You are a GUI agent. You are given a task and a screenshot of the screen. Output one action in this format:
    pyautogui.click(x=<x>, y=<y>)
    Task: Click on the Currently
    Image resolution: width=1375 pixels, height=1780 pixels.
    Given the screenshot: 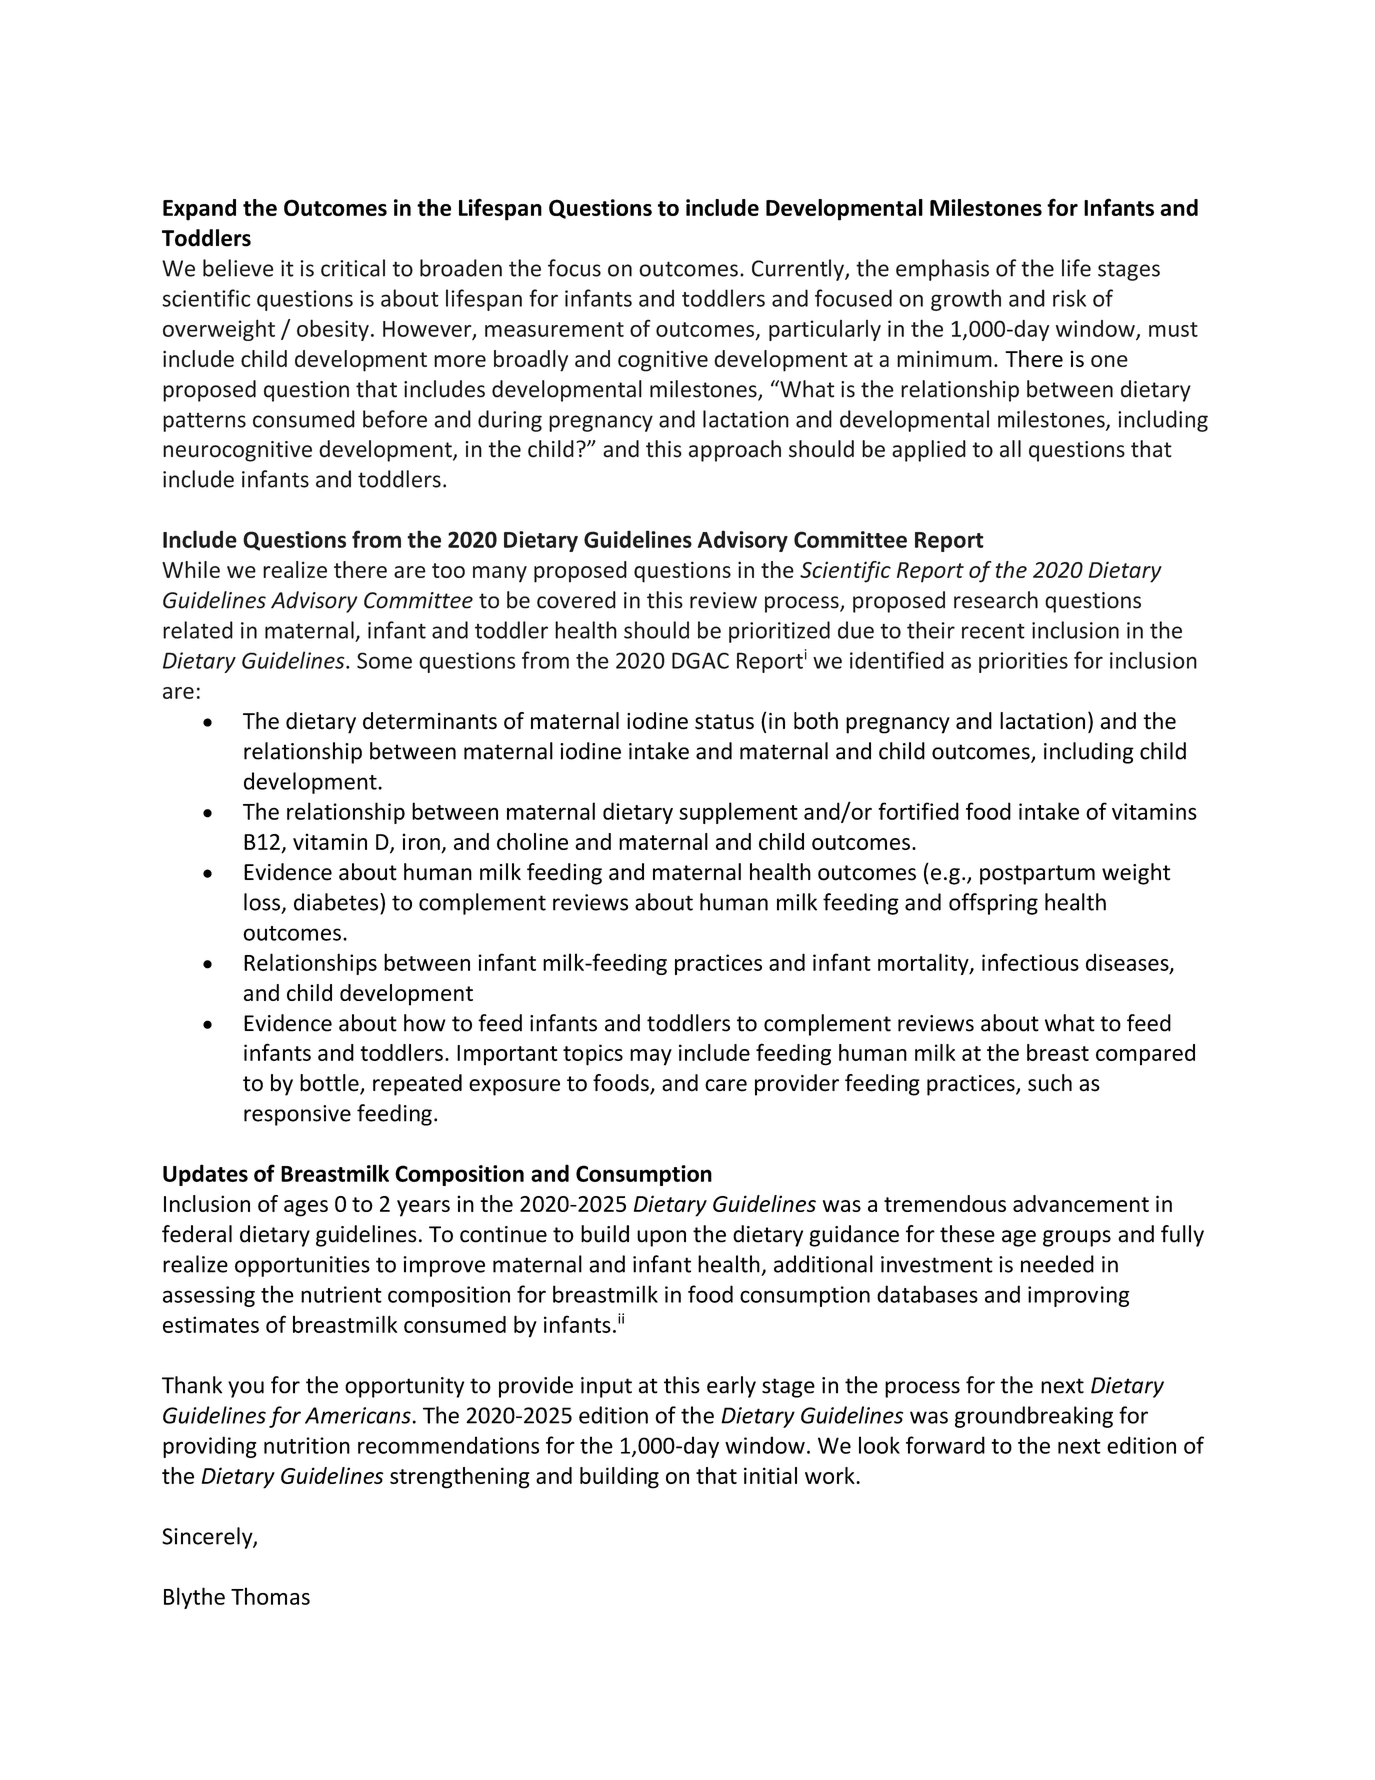 What is the action you would take?
    pyautogui.click(x=799, y=270)
